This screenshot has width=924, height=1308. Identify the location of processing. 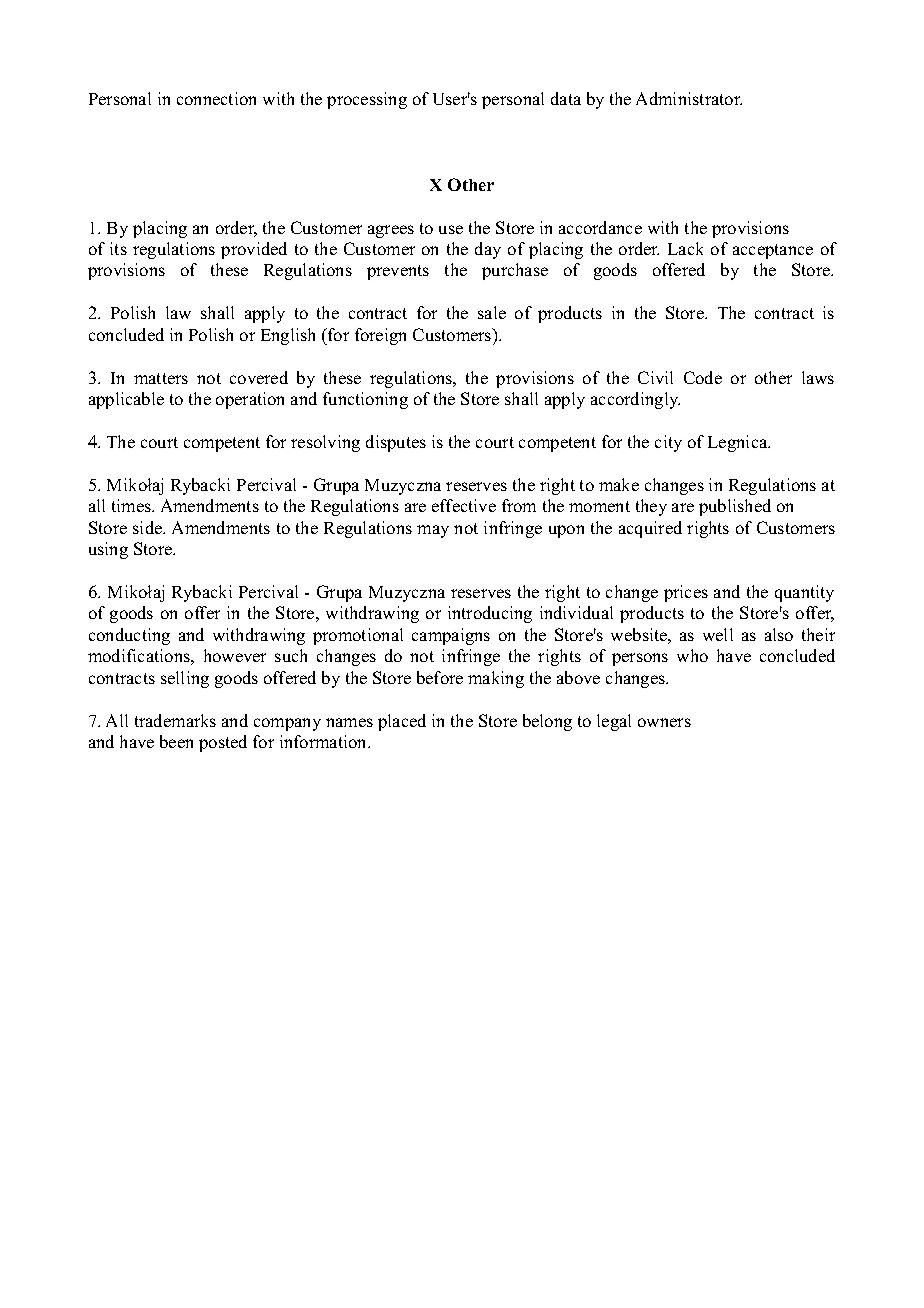
(367, 100).
